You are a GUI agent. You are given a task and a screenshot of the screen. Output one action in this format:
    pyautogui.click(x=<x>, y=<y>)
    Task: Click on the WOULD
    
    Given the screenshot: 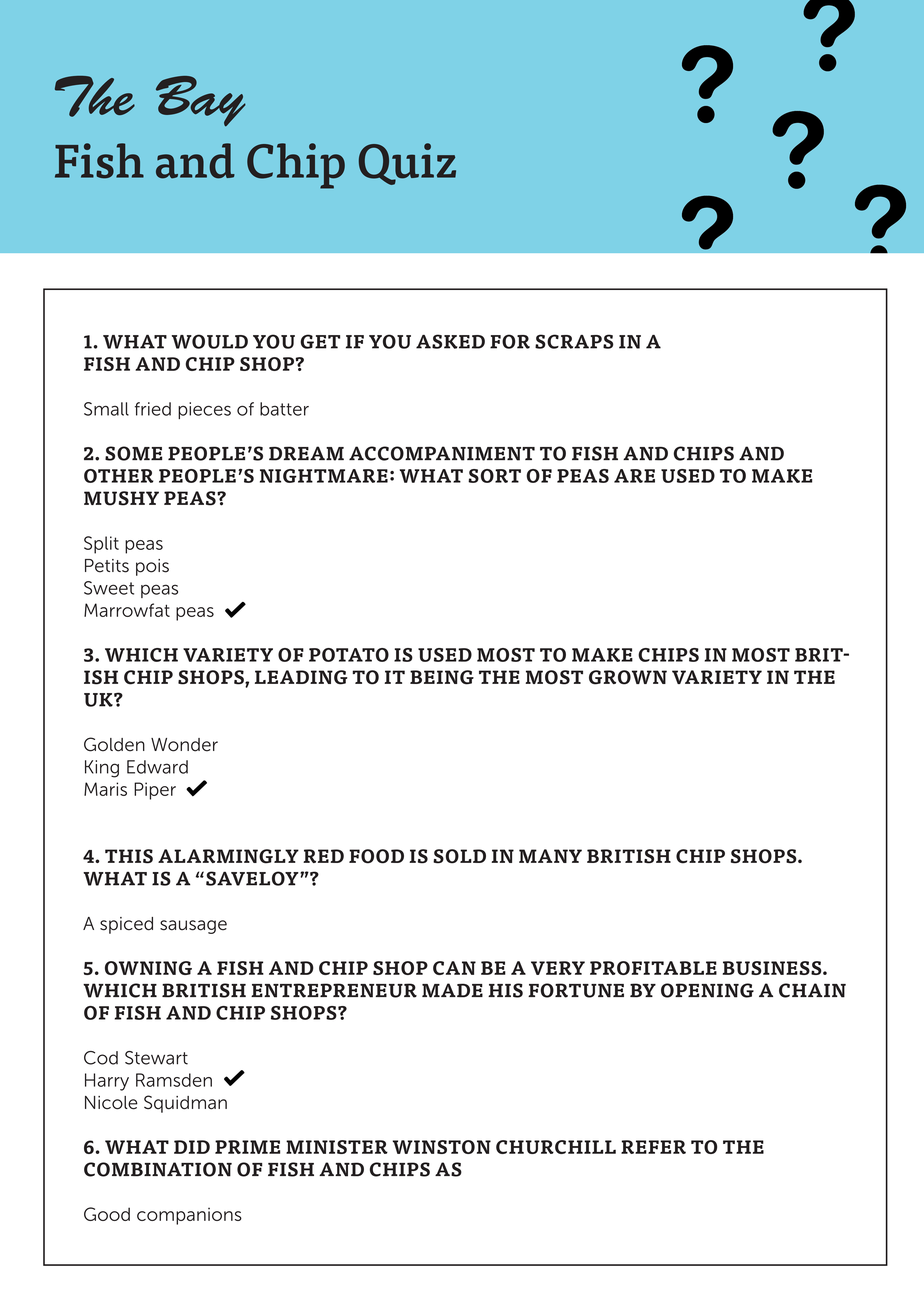 What is the action you would take?
    pyautogui.click(x=210, y=341)
